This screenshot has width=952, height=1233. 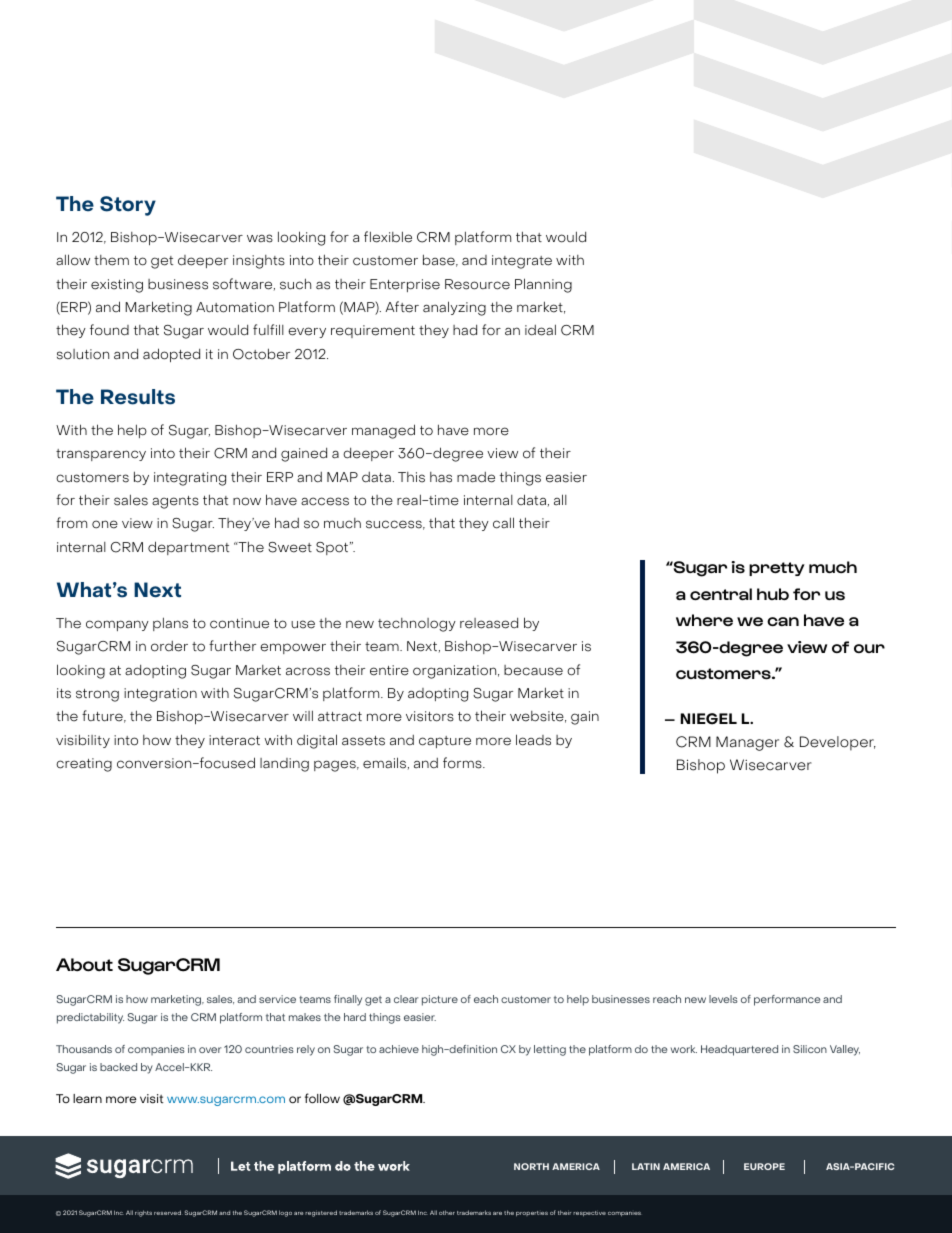 What do you see at coordinates (445, 742) in the screenshot?
I see `capture` at bounding box center [445, 742].
